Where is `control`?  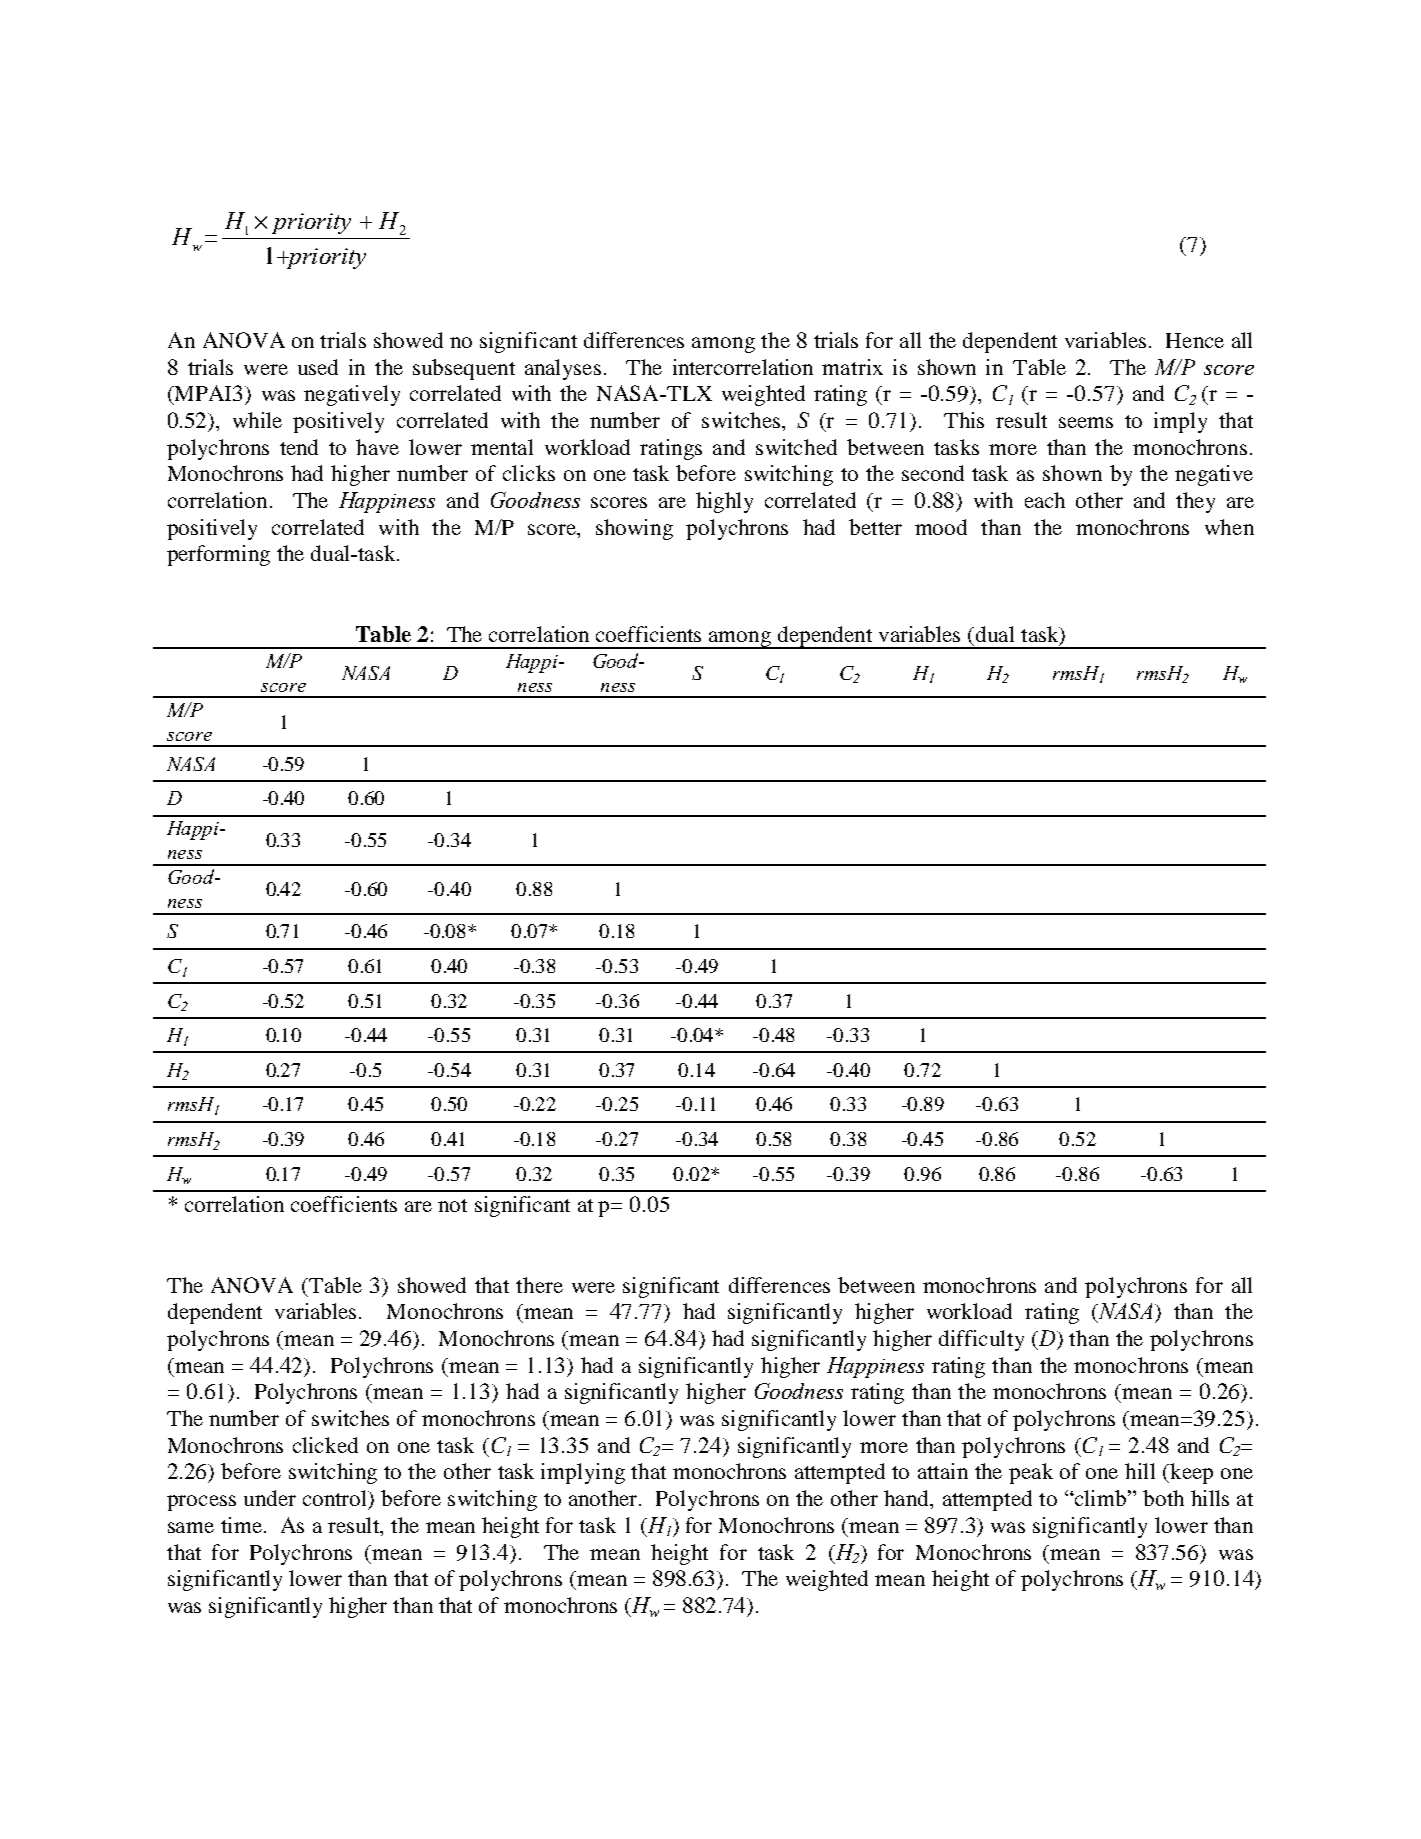
control is located at coordinates (336, 1499).
